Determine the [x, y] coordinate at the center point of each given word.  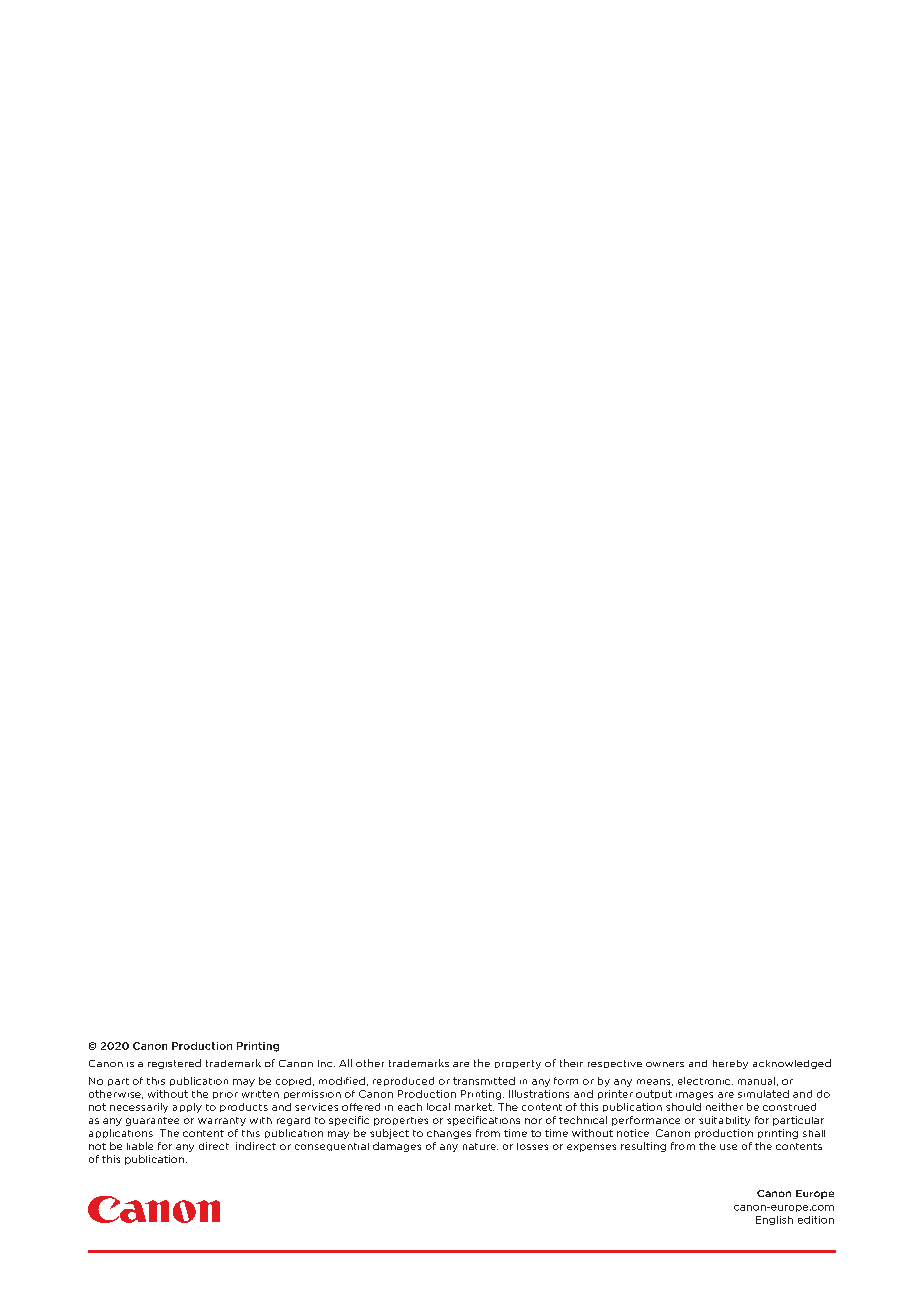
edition [816, 1220]
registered [174, 1064]
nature [480, 1146]
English [774, 1220]
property [518, 1064]
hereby [730, 1064]
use [728, 1147]
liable [140, 1146]
